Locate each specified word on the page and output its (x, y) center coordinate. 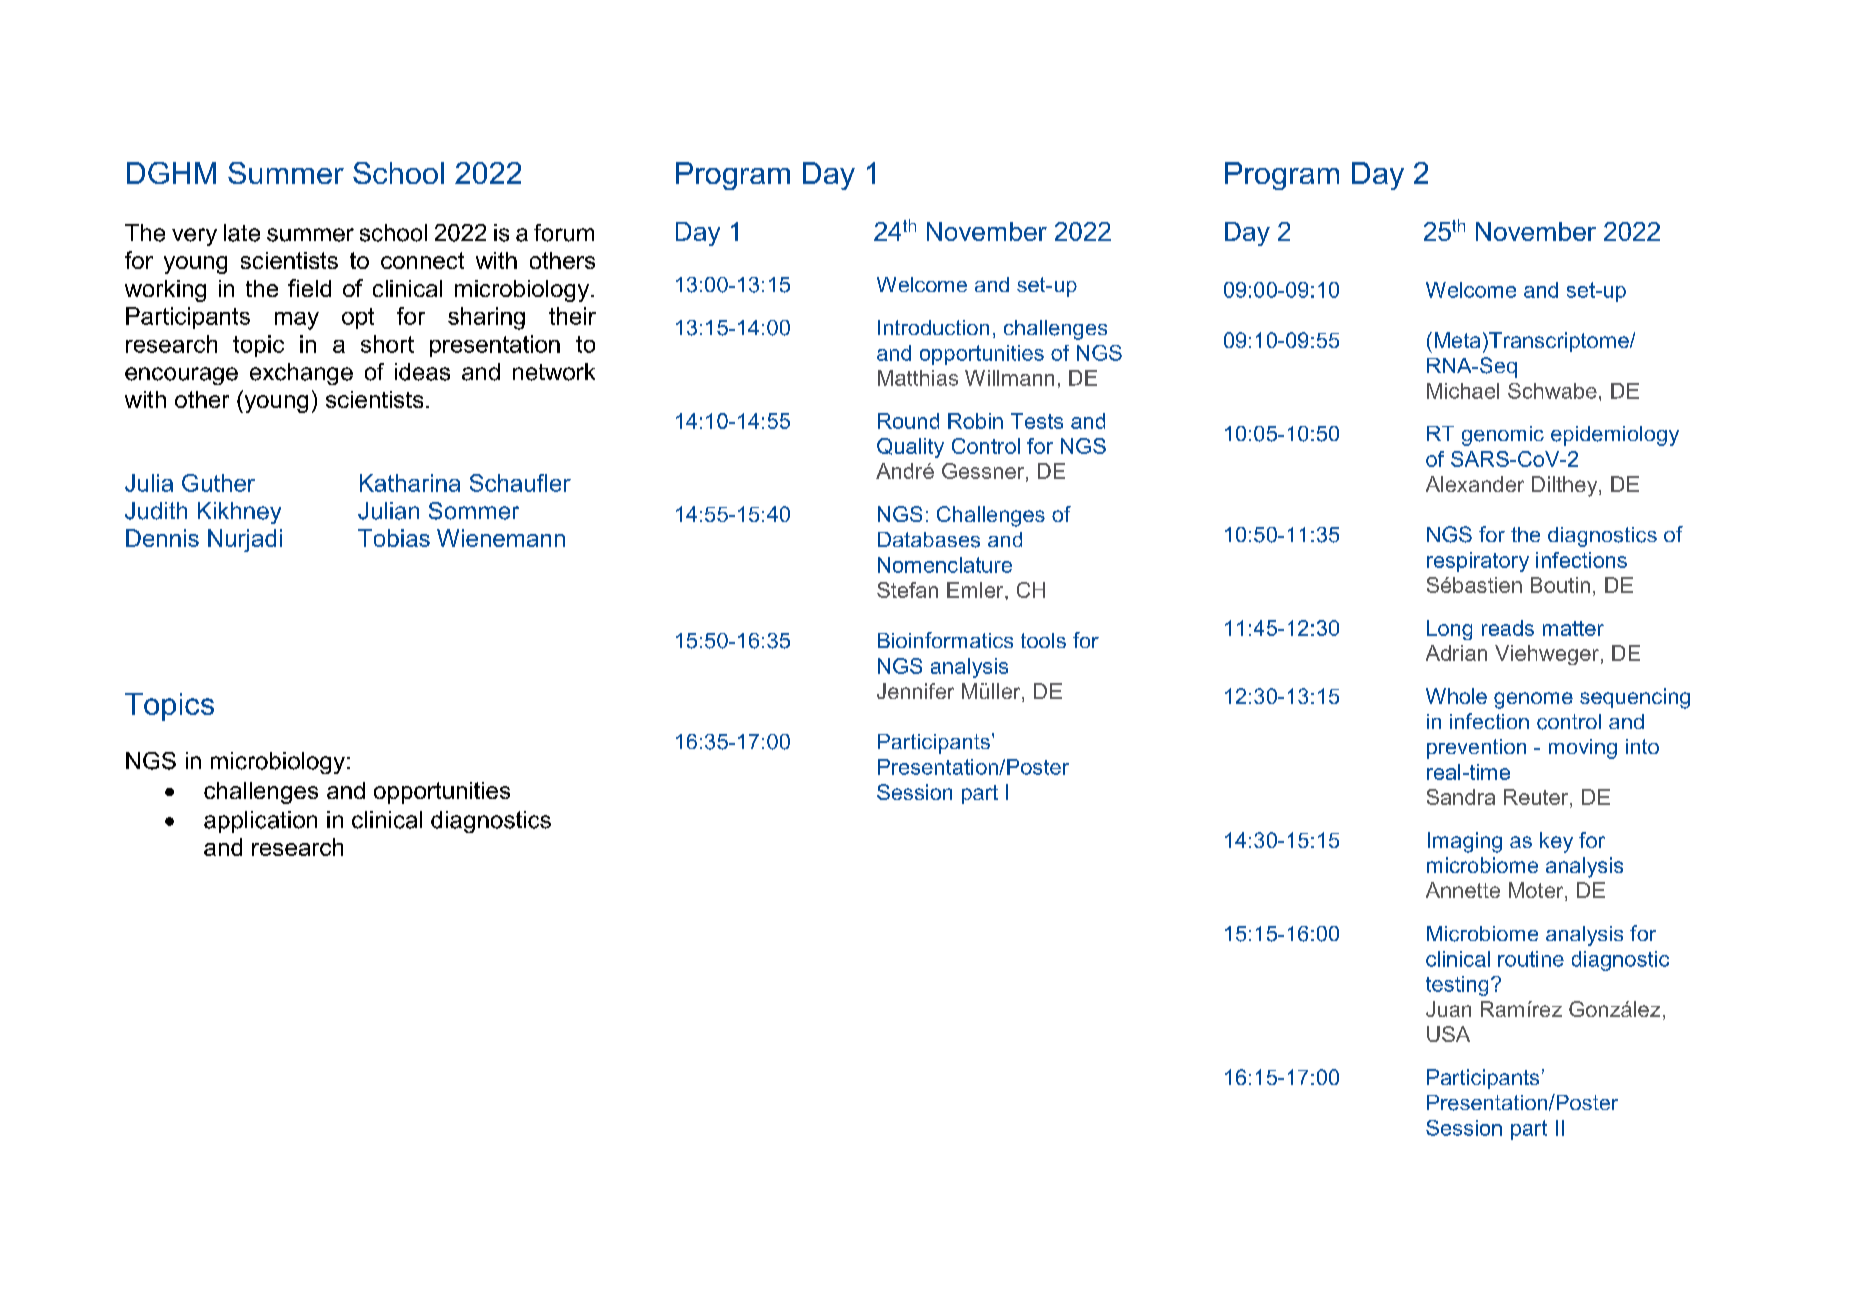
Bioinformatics (945, 640)
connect (422, 260)
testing (1457, 986)
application (260, 822)
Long (1449, 630)
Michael (1463, 391)
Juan (1448, 1009)
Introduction (933, 327)
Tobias (394, 538)
